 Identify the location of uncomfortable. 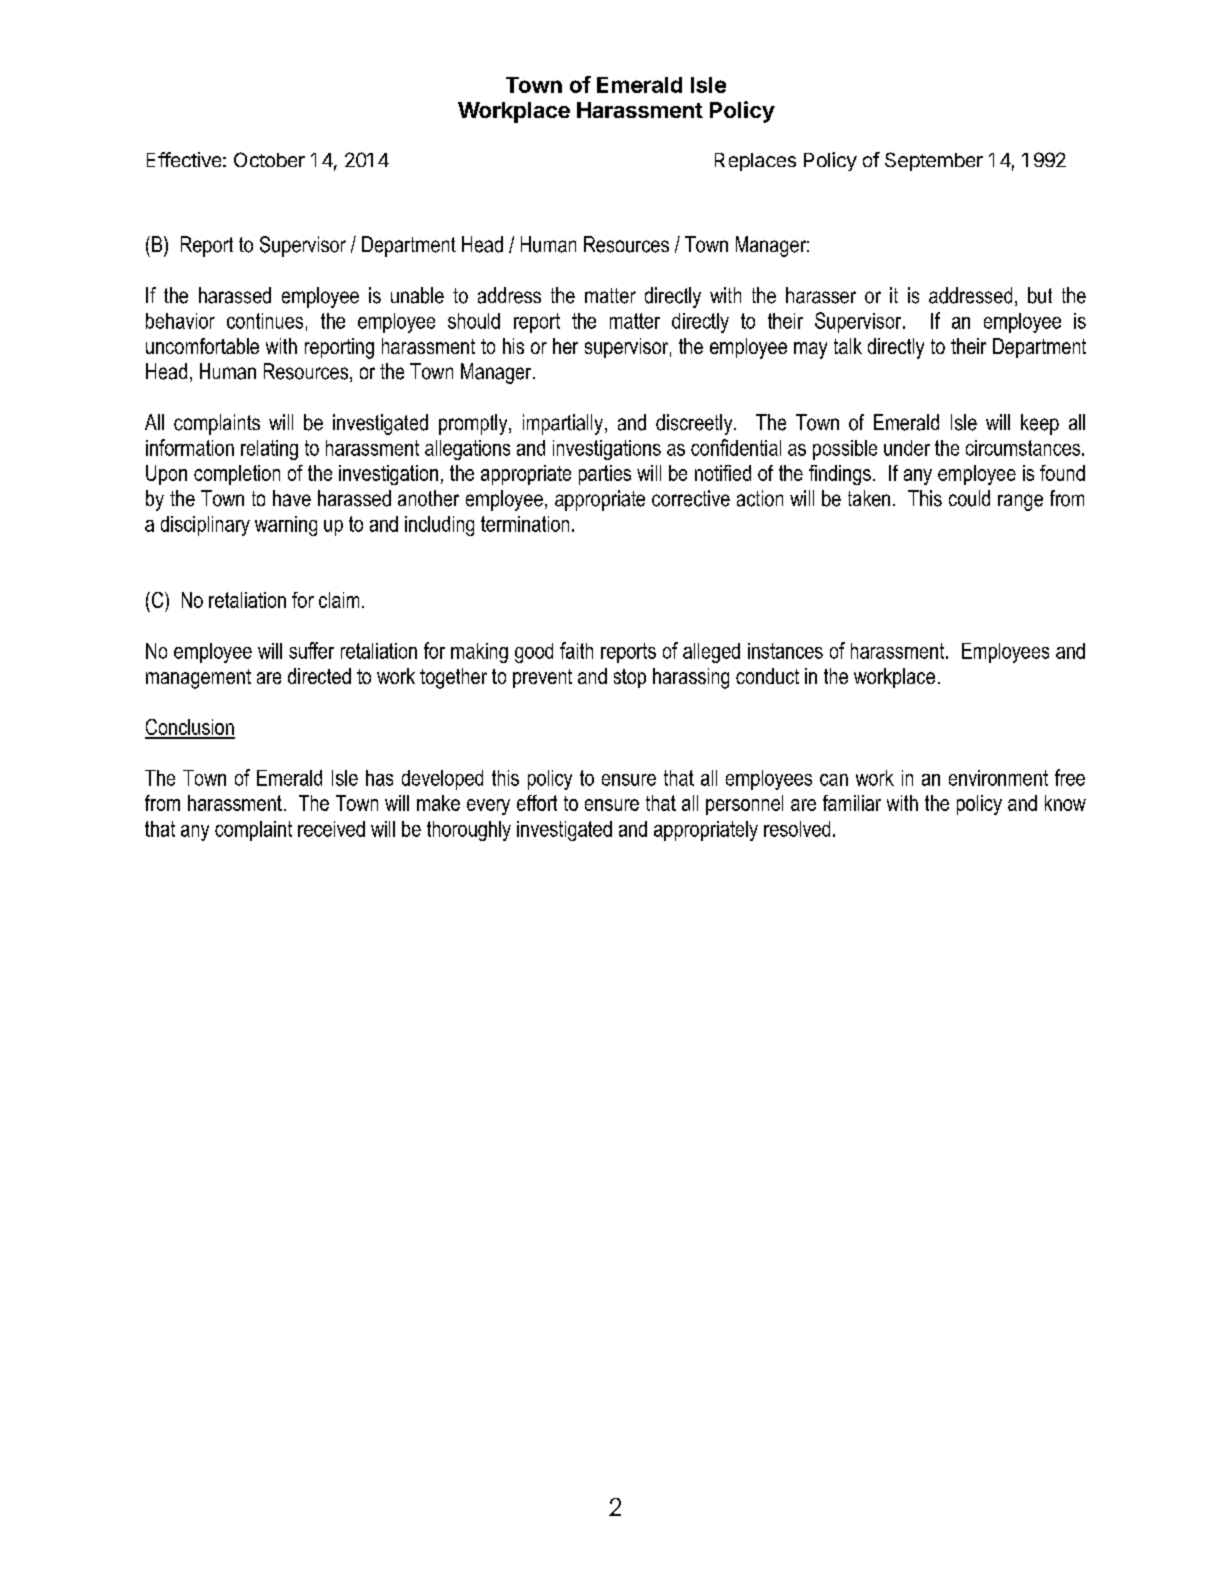
(202, 346).
